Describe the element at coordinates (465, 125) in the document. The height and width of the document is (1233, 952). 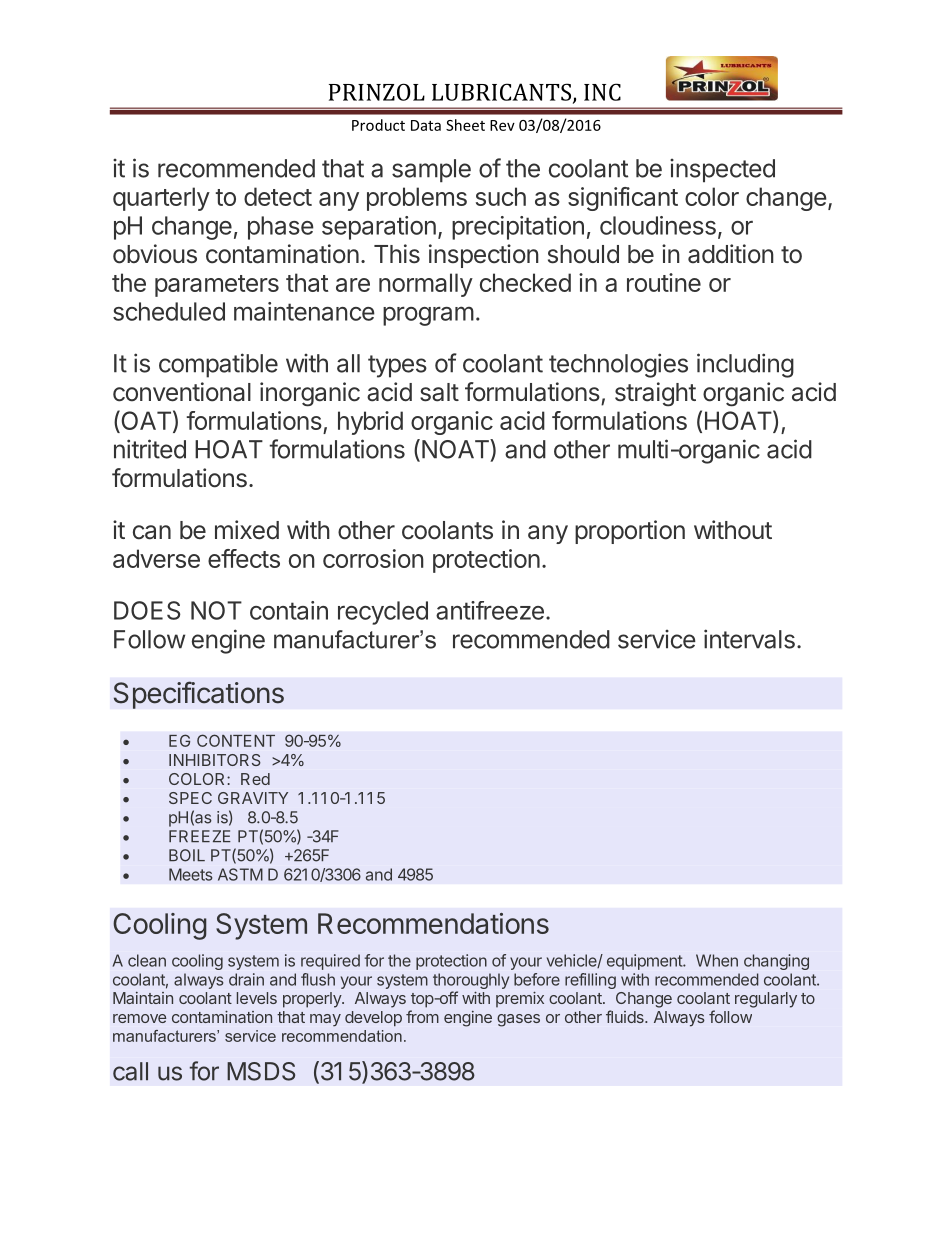
I see `Sheet` at that location.
